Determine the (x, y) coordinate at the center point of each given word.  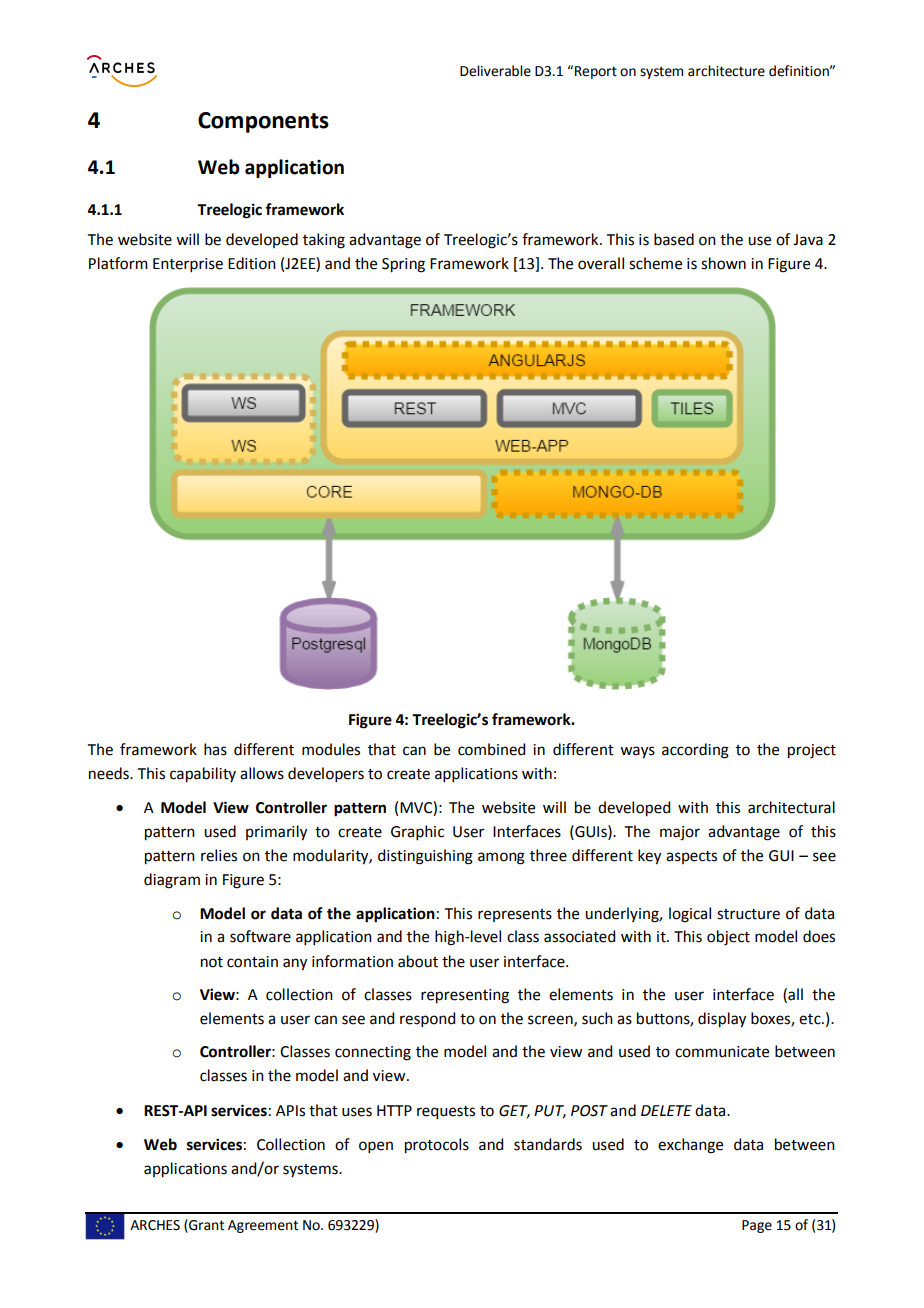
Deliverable (495, 71)
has (215, 749)
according (695, 751)
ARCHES (155, 1225)
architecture (726, 71)
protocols (437, 1146)
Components (263, 122)
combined (491, 749)
